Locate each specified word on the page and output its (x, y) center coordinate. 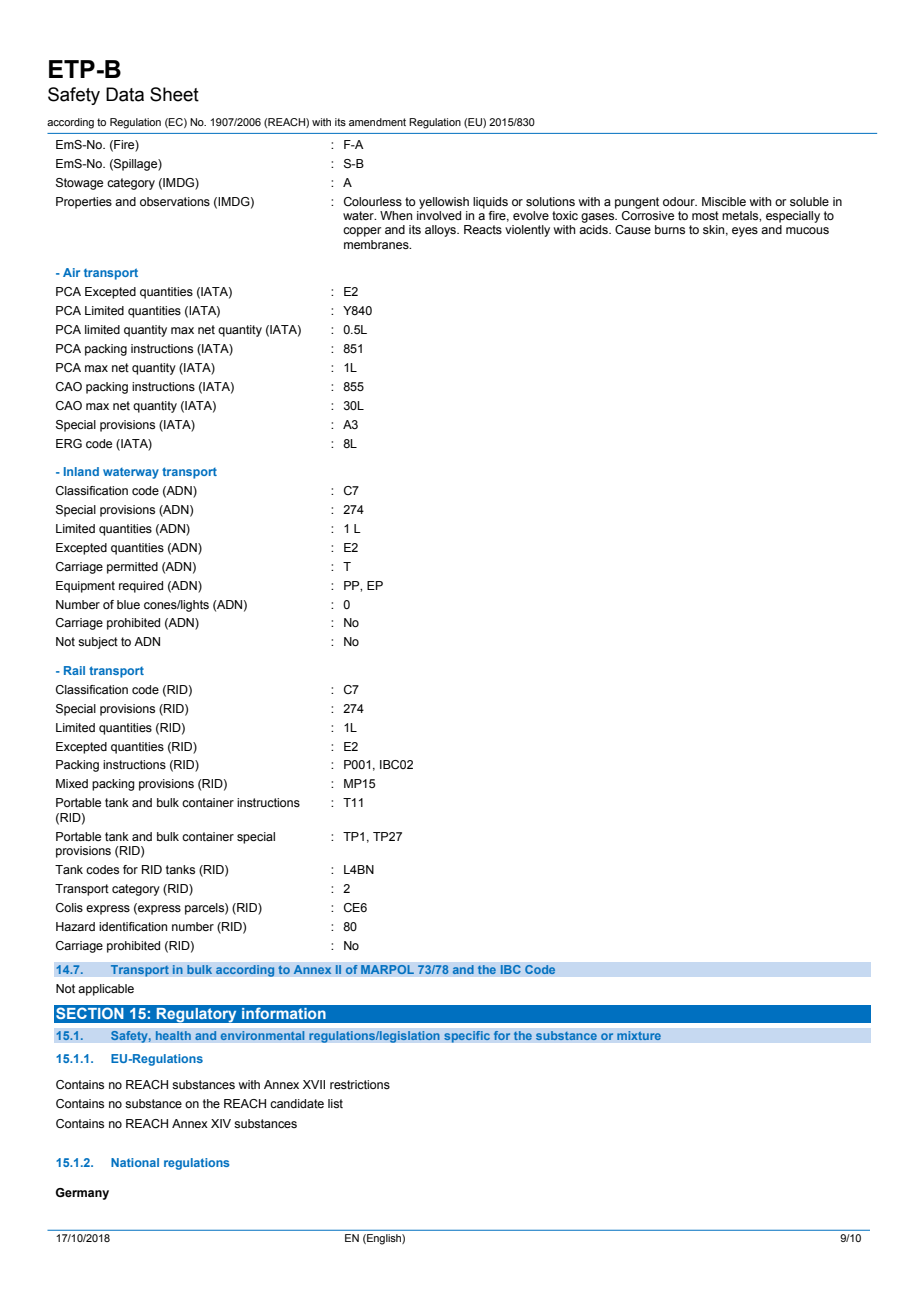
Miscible (724, 201)
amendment (377, 122)
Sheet (174, 94)
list (335, 1103)
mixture (639, 1036)
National (135, 1162)
